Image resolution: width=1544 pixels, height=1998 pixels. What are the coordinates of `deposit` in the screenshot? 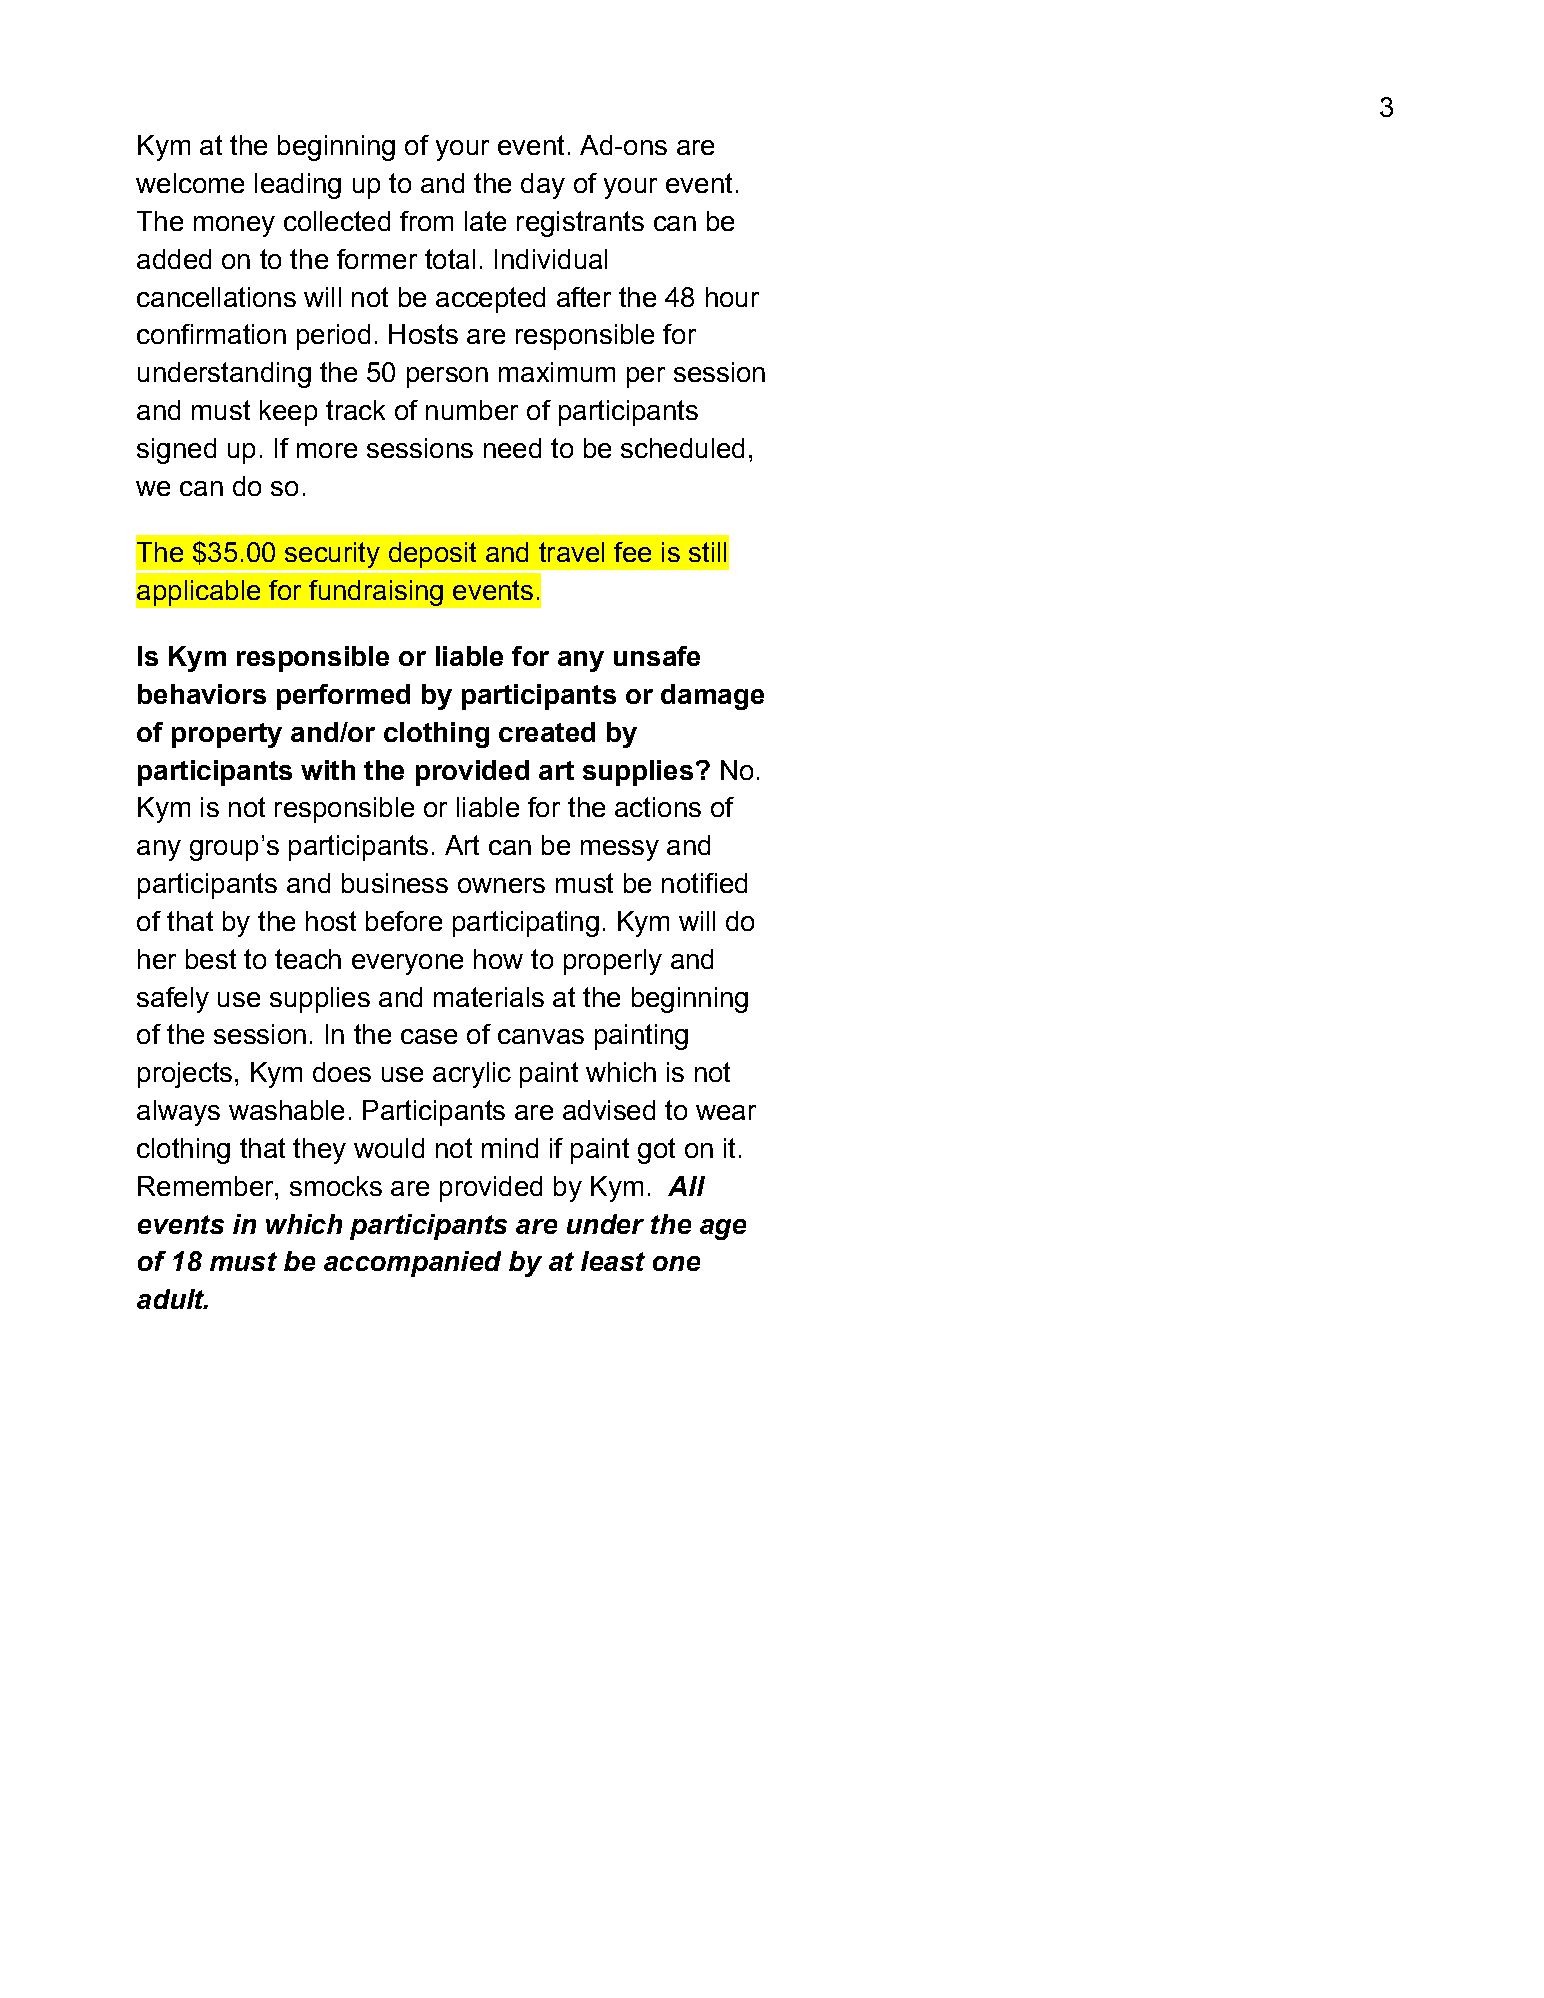 It's located at (432, 555).
